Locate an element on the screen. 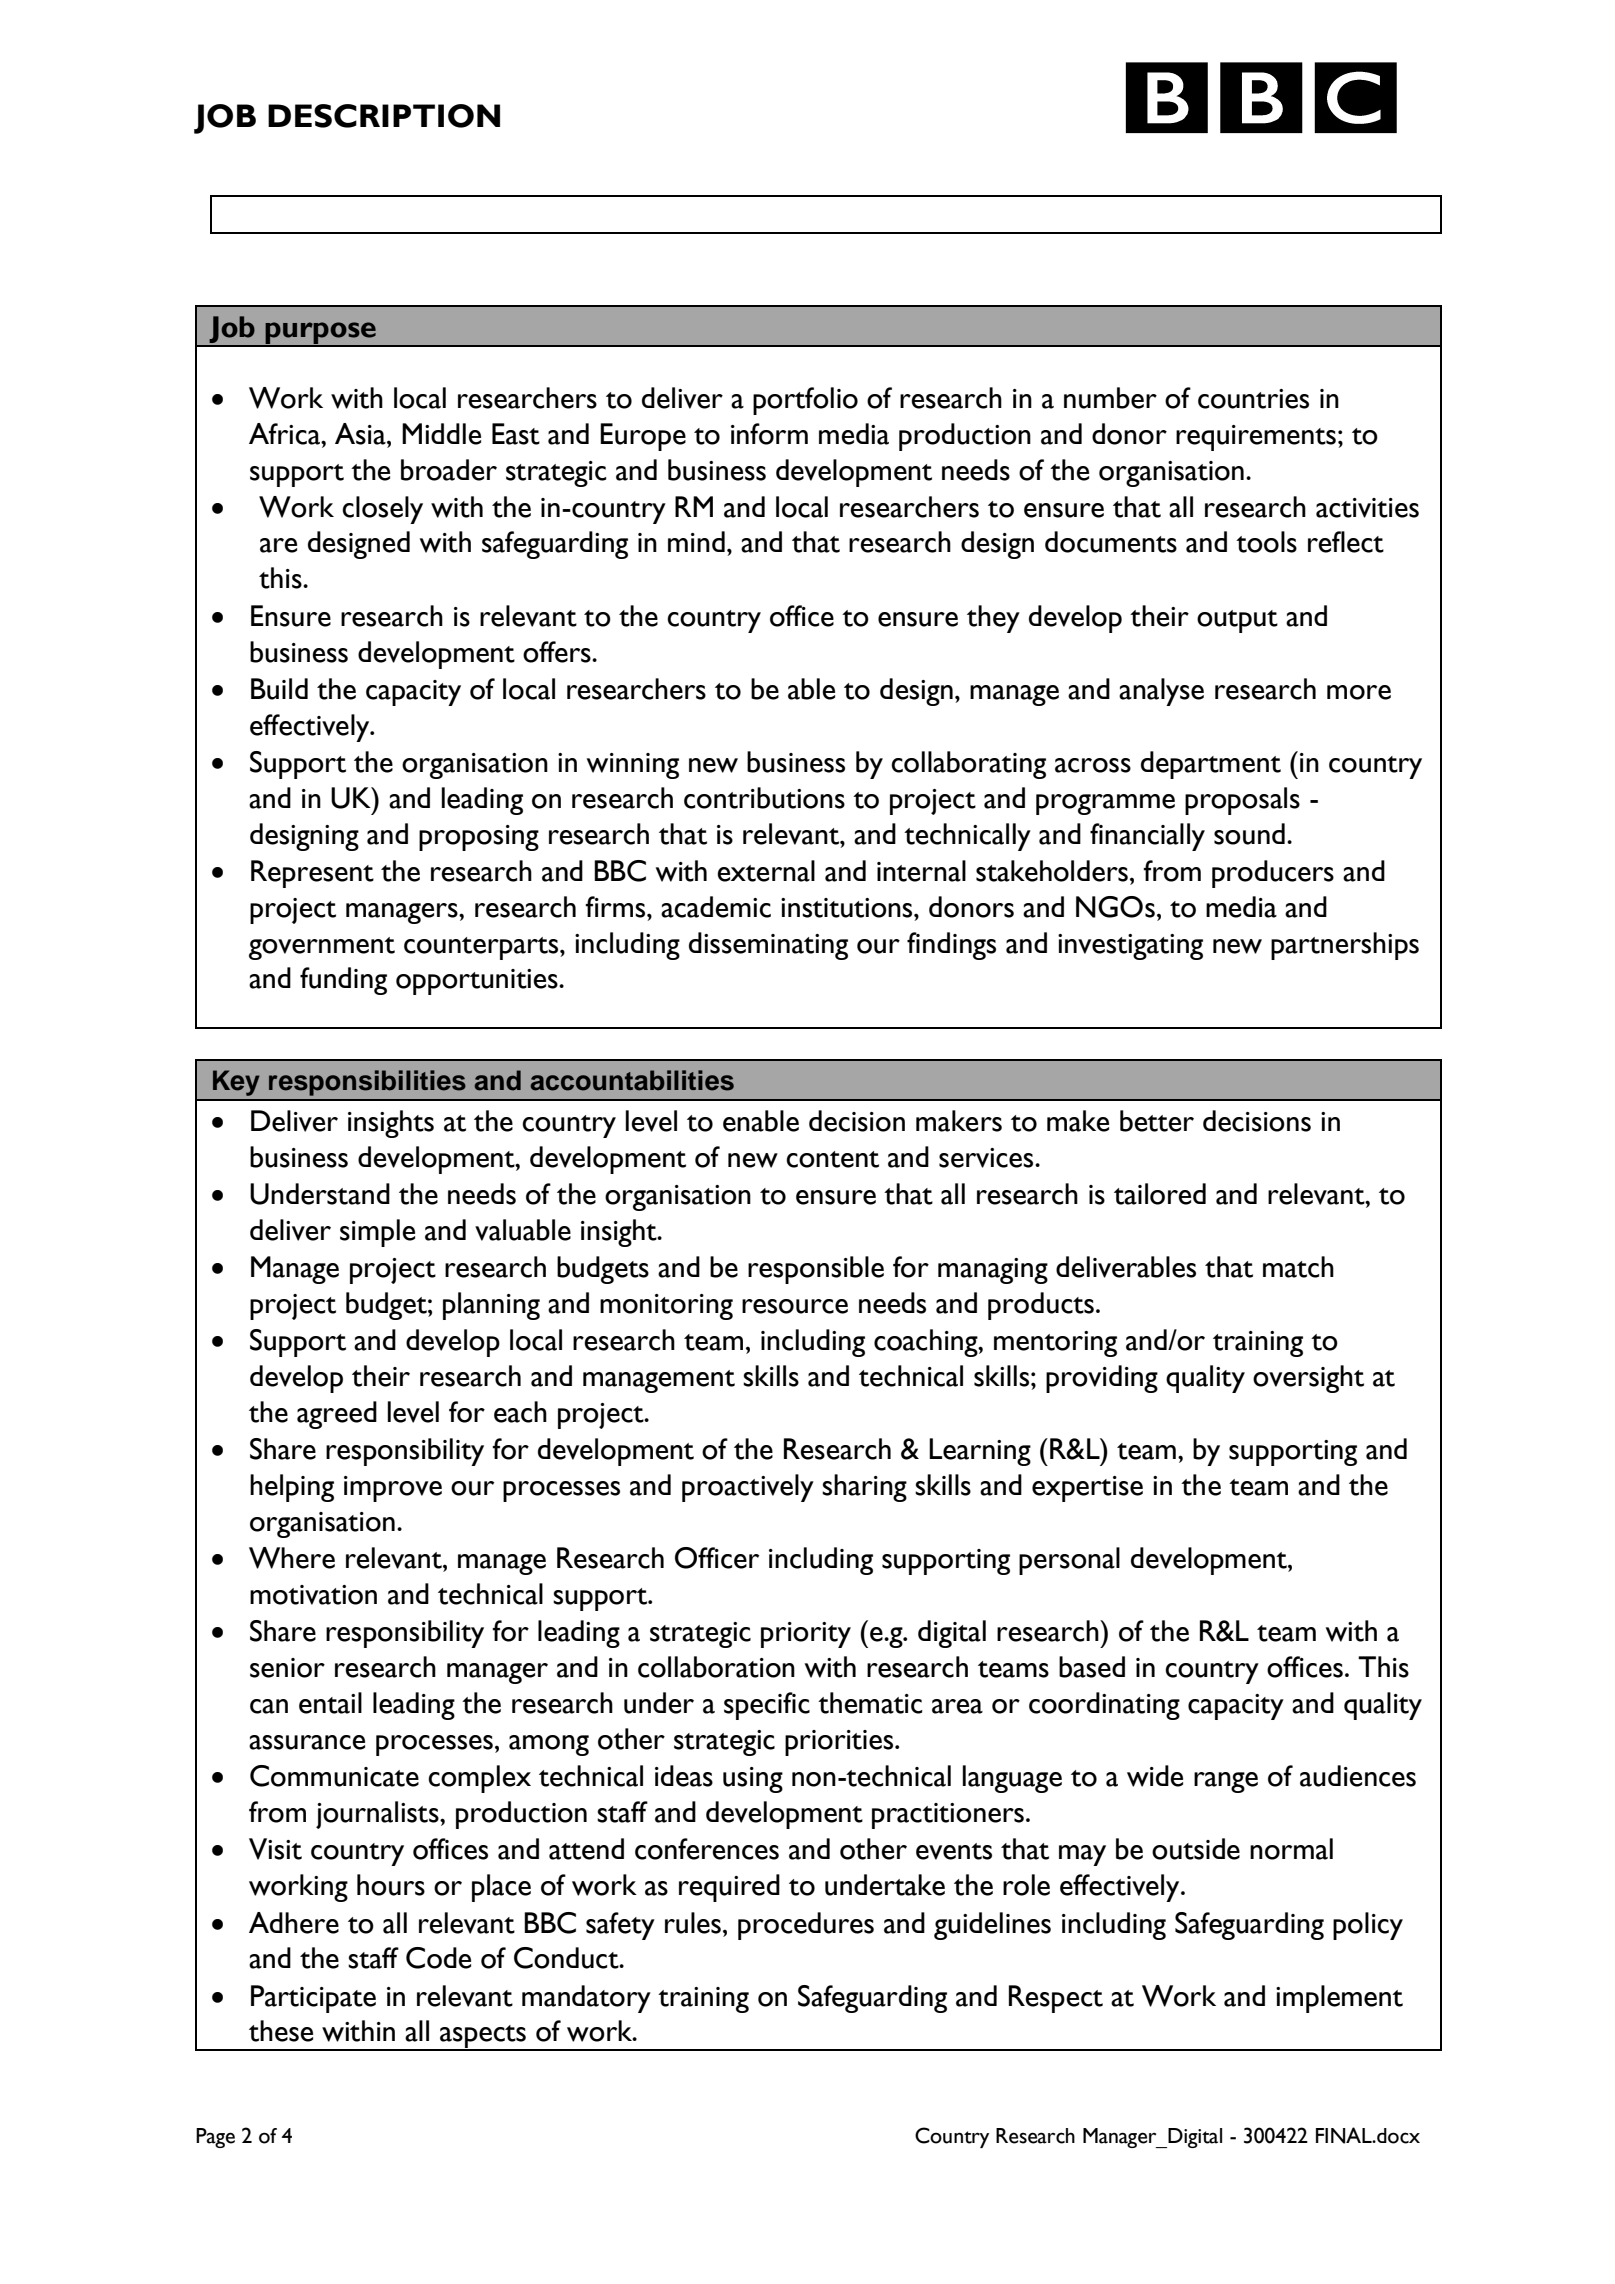 This screenshot has width=1615, height=2284. countries is located at coordinates (1253, 399).
